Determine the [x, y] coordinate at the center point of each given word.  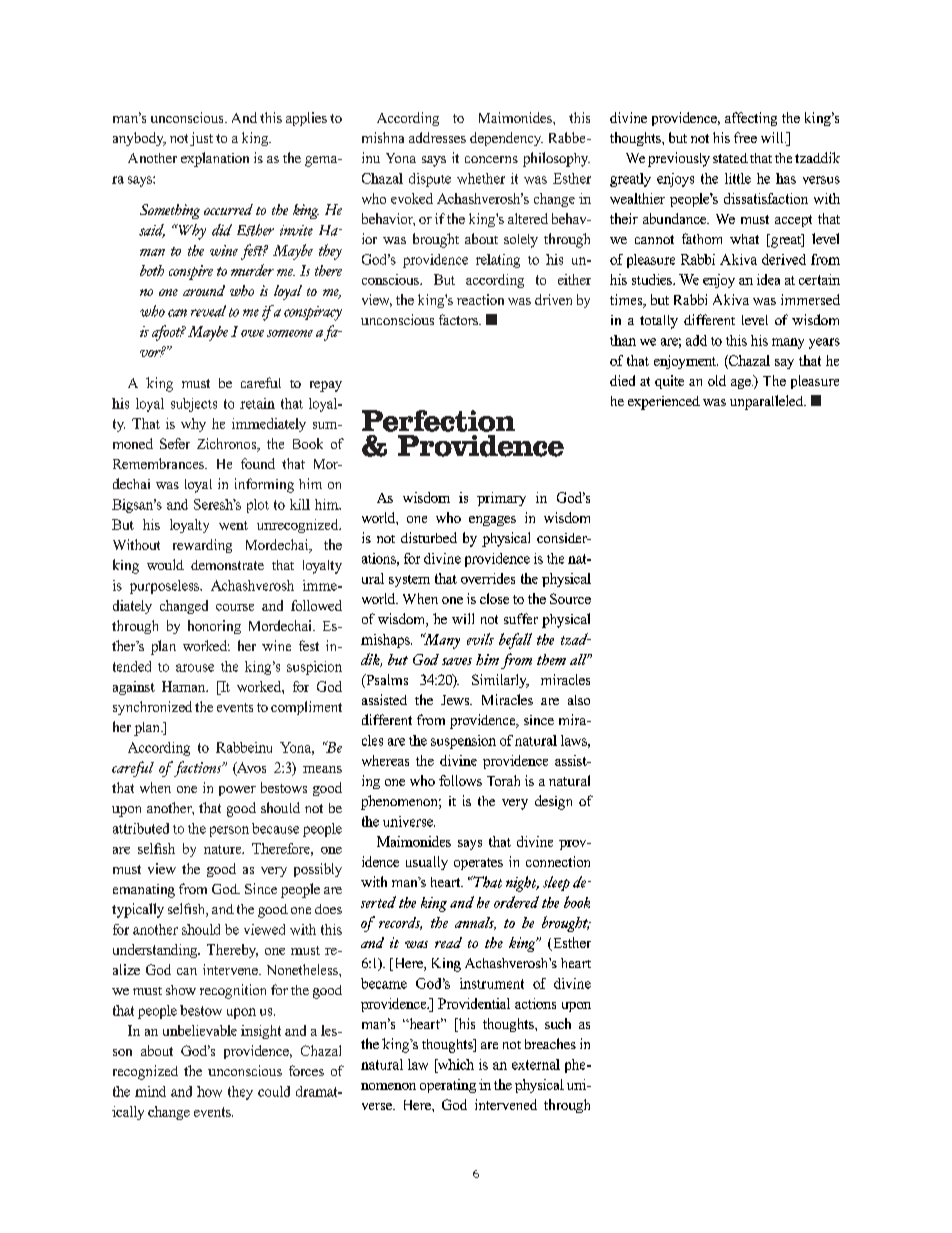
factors [460, 319]
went [233, 525]
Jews [456, 700]
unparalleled [768, 402]
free [745, 137]
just [201, 139]
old [717, 380]
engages [492, 521]
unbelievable [200, 1030]
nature [224, 849]
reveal [208, 311]
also [579, 700]
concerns [491, 159]
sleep [556, 883]
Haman [185, 686]
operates [478, 864]
